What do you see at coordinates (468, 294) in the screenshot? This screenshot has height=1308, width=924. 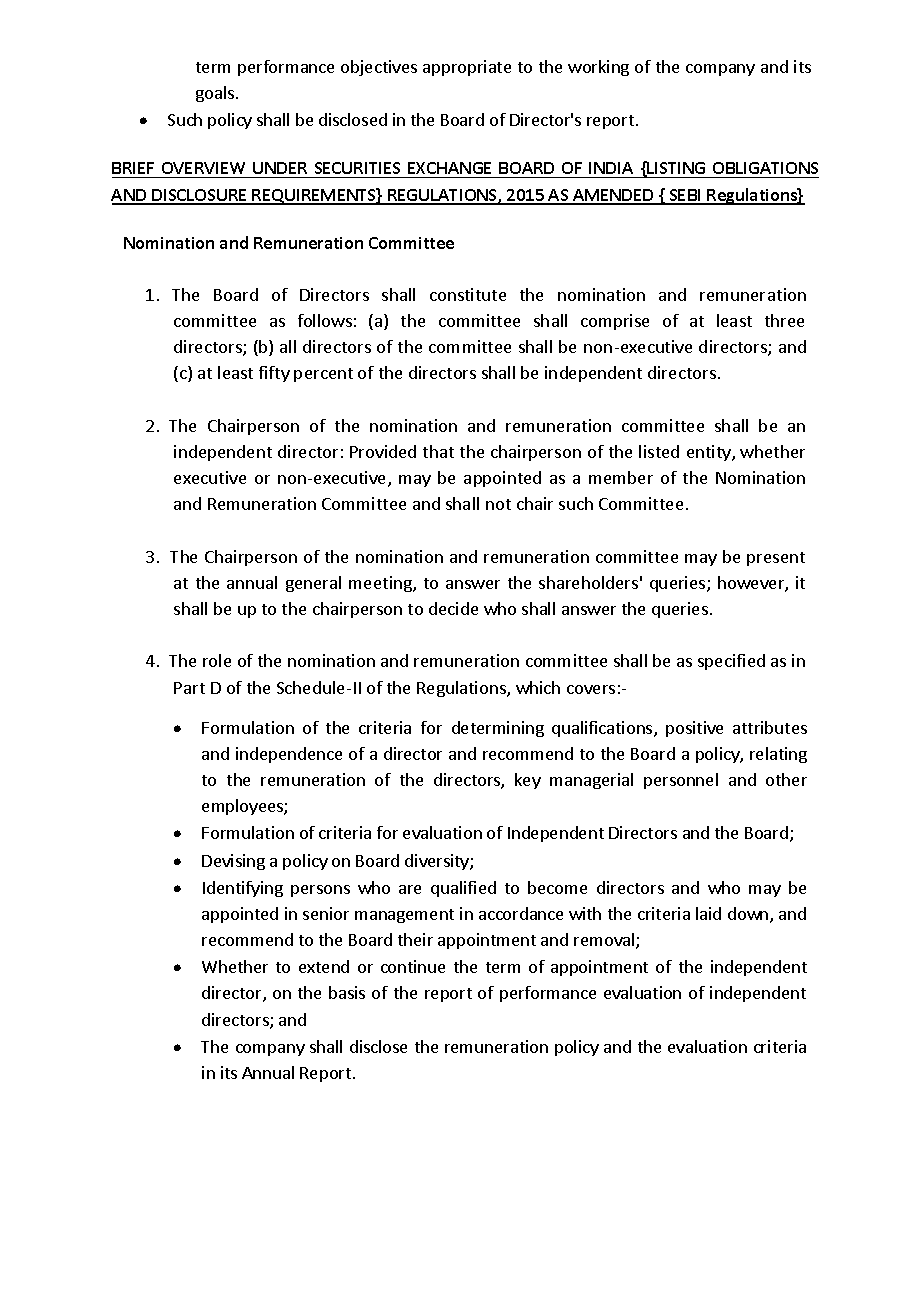 I see `constitute` at bounding box center [468, 294].
